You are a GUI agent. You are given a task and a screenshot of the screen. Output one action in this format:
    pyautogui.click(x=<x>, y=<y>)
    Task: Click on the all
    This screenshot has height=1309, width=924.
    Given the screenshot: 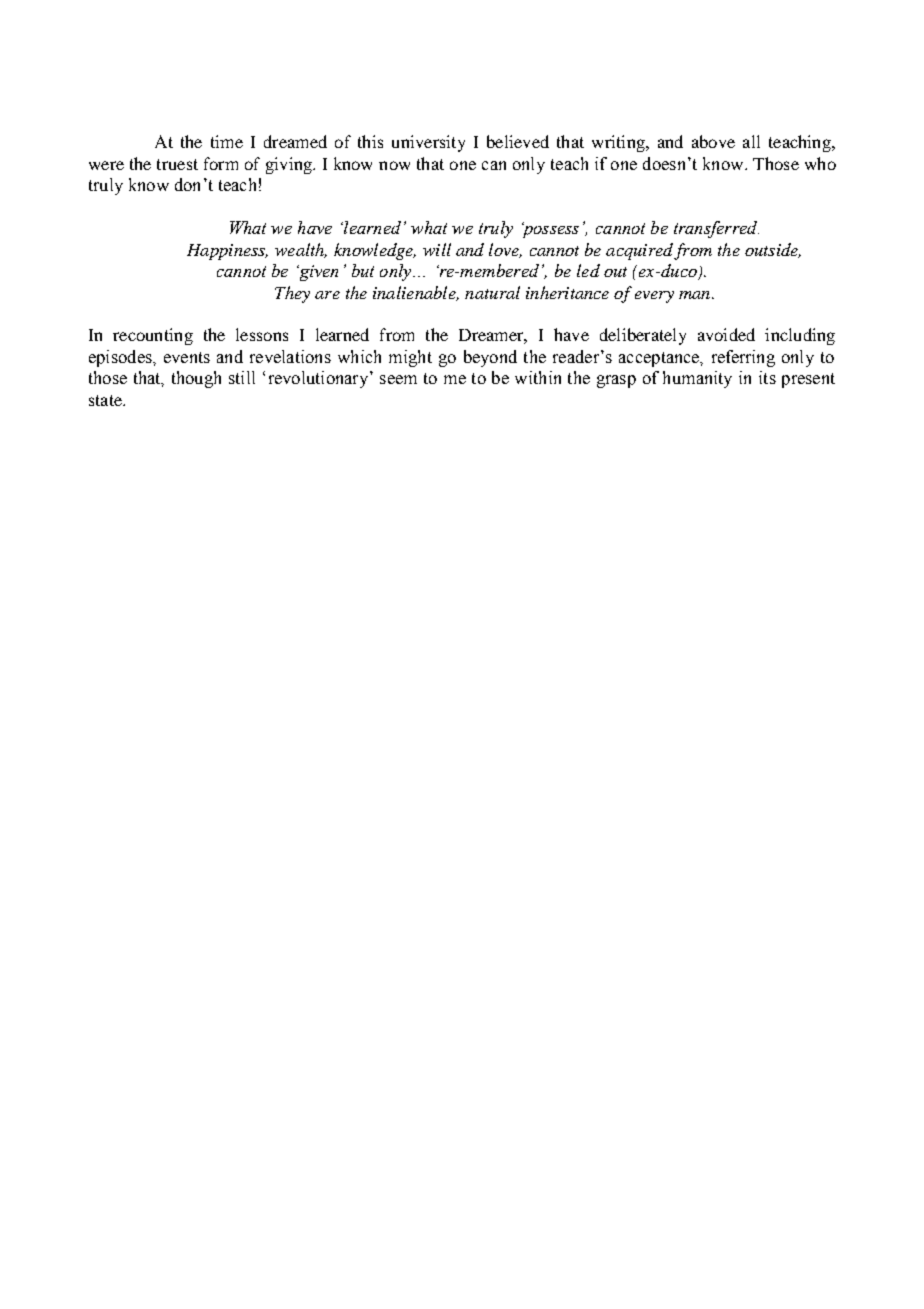 What is the action you would take?
    pyautogui.click(x=751, y=141)
